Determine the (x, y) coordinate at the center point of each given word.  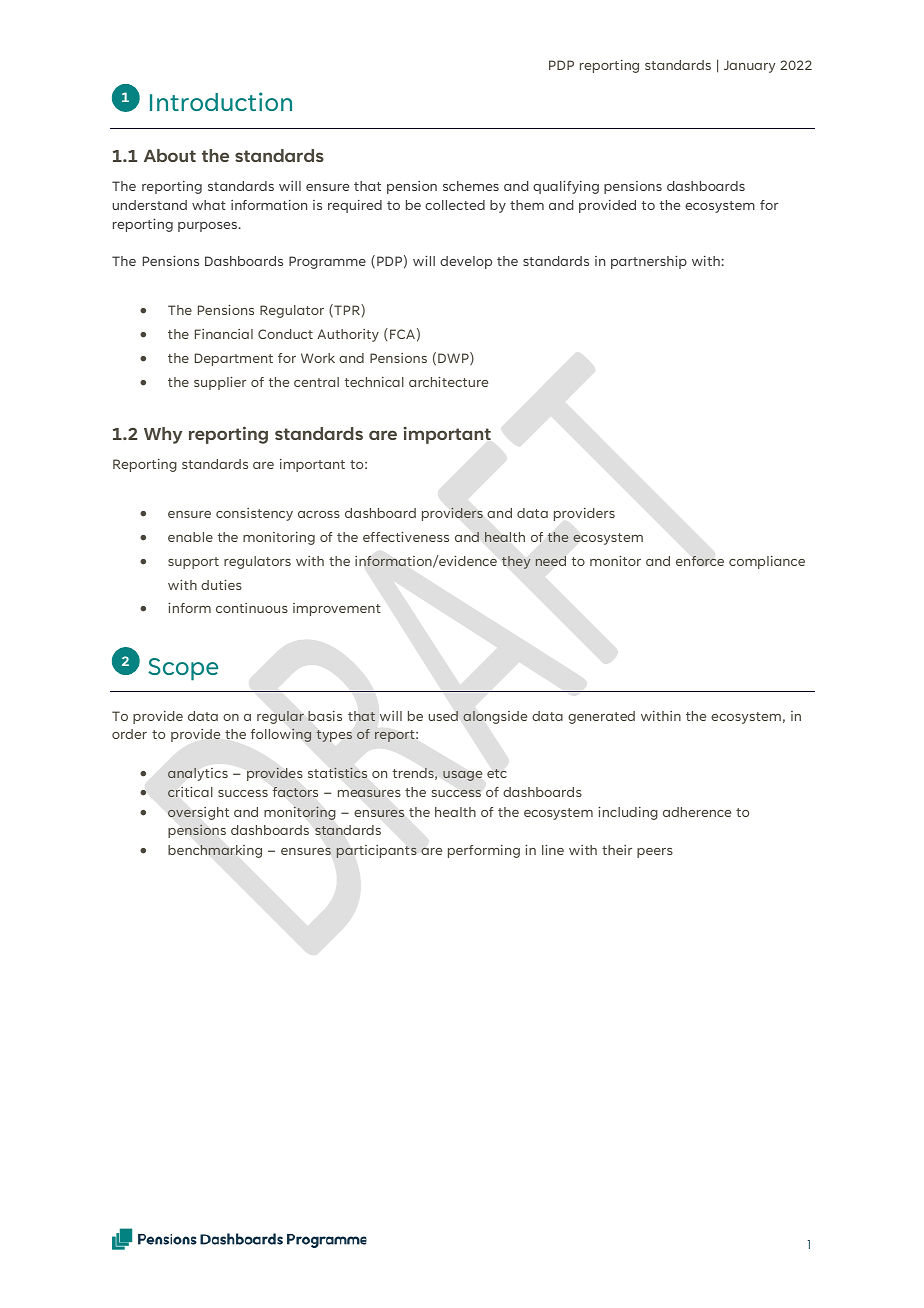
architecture (448, 381)
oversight (198, 813)
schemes (471, 186)
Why (163, 435)
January (750, 66)
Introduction (221, 101)
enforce (700, 561)
